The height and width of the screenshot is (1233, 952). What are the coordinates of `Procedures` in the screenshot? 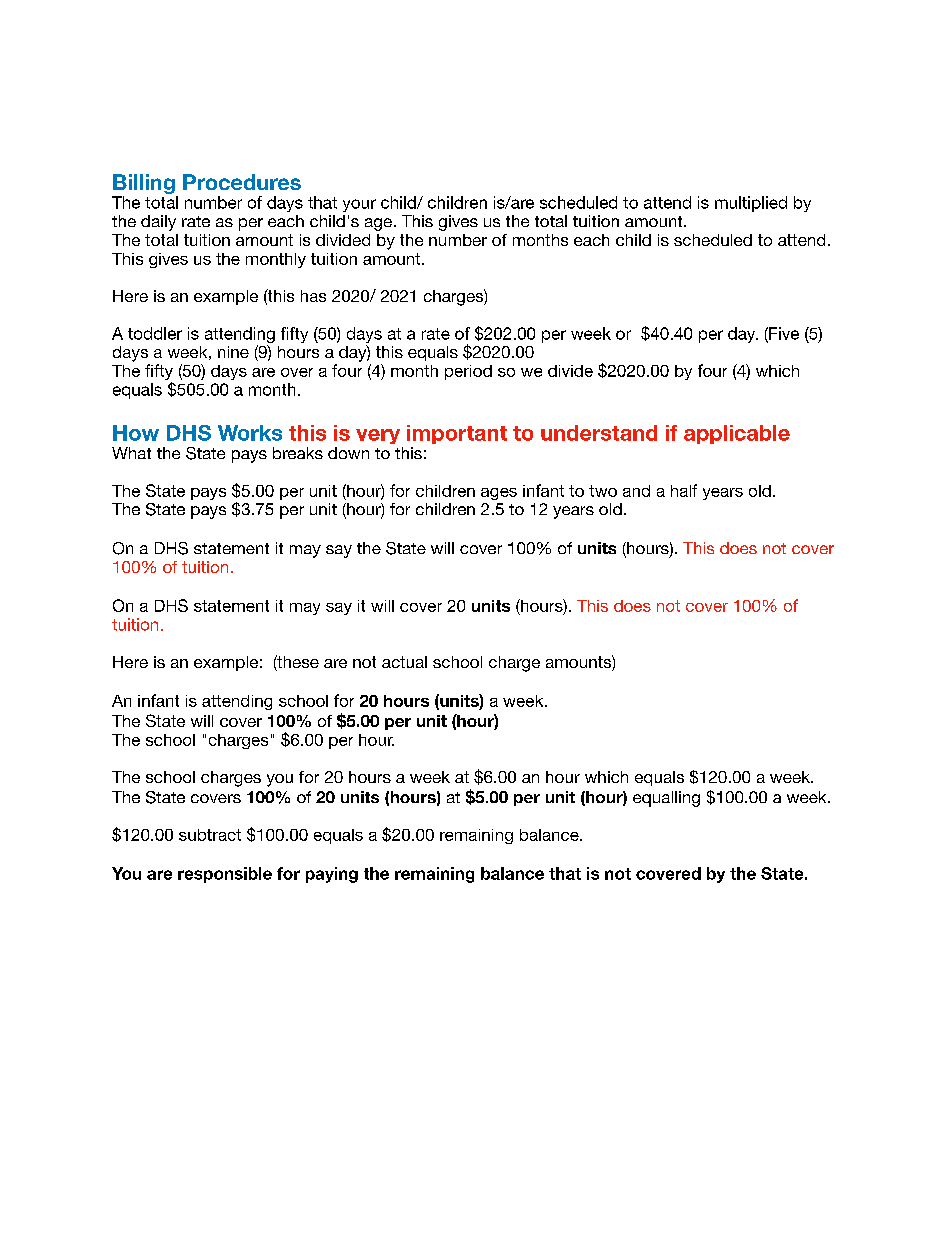 It's located at (242, 182).
